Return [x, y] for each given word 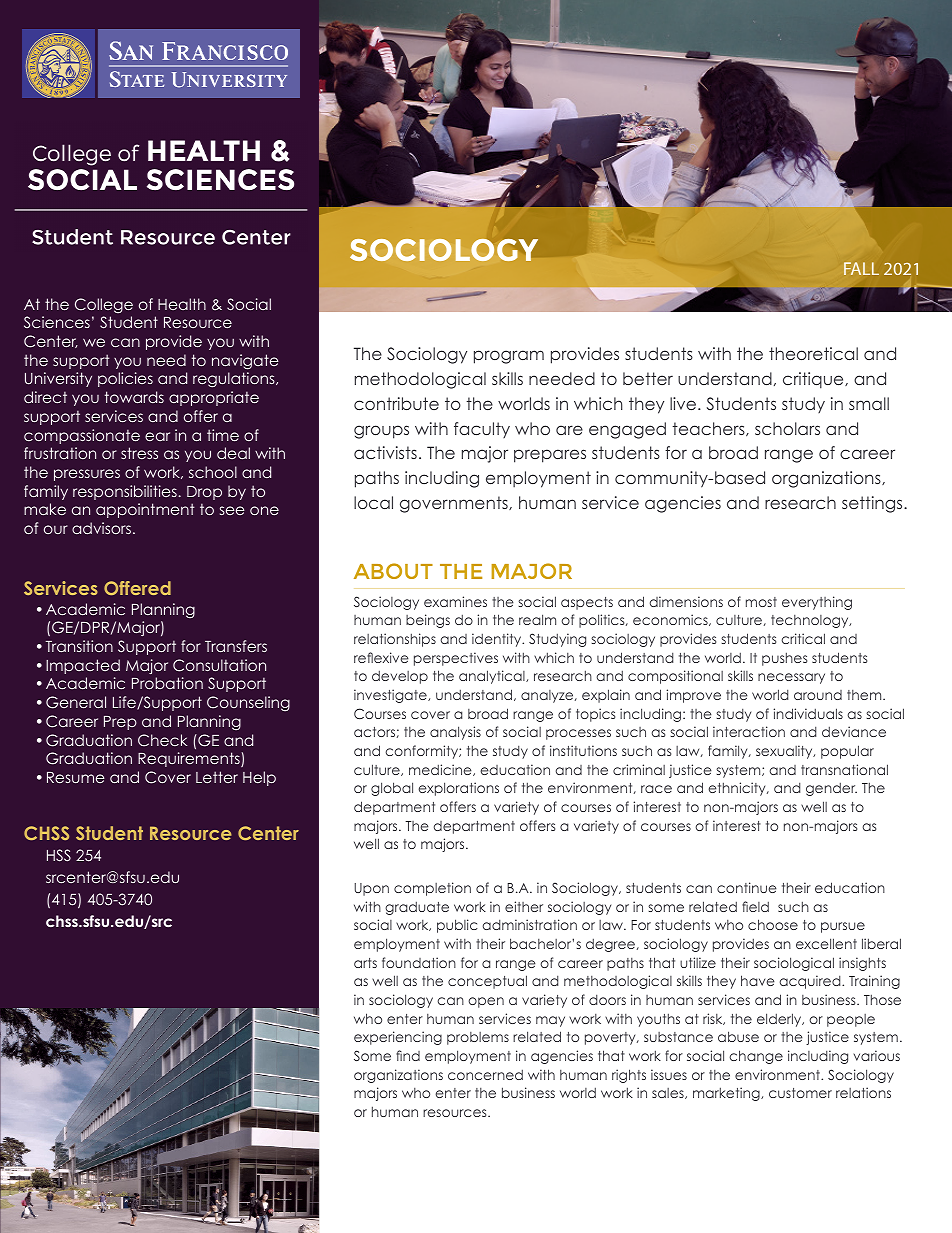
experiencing [398, 1038]
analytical [493, 677]
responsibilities [126, 492]
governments [455, 504]
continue [747, 887]
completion [432, 889]
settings [873, 504]
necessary [791, 678]
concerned [485, 1074]
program [509, 357]
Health [182, 304]
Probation [167, 683]
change [756, 1057]
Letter [217, 777]
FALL [861, 268]
